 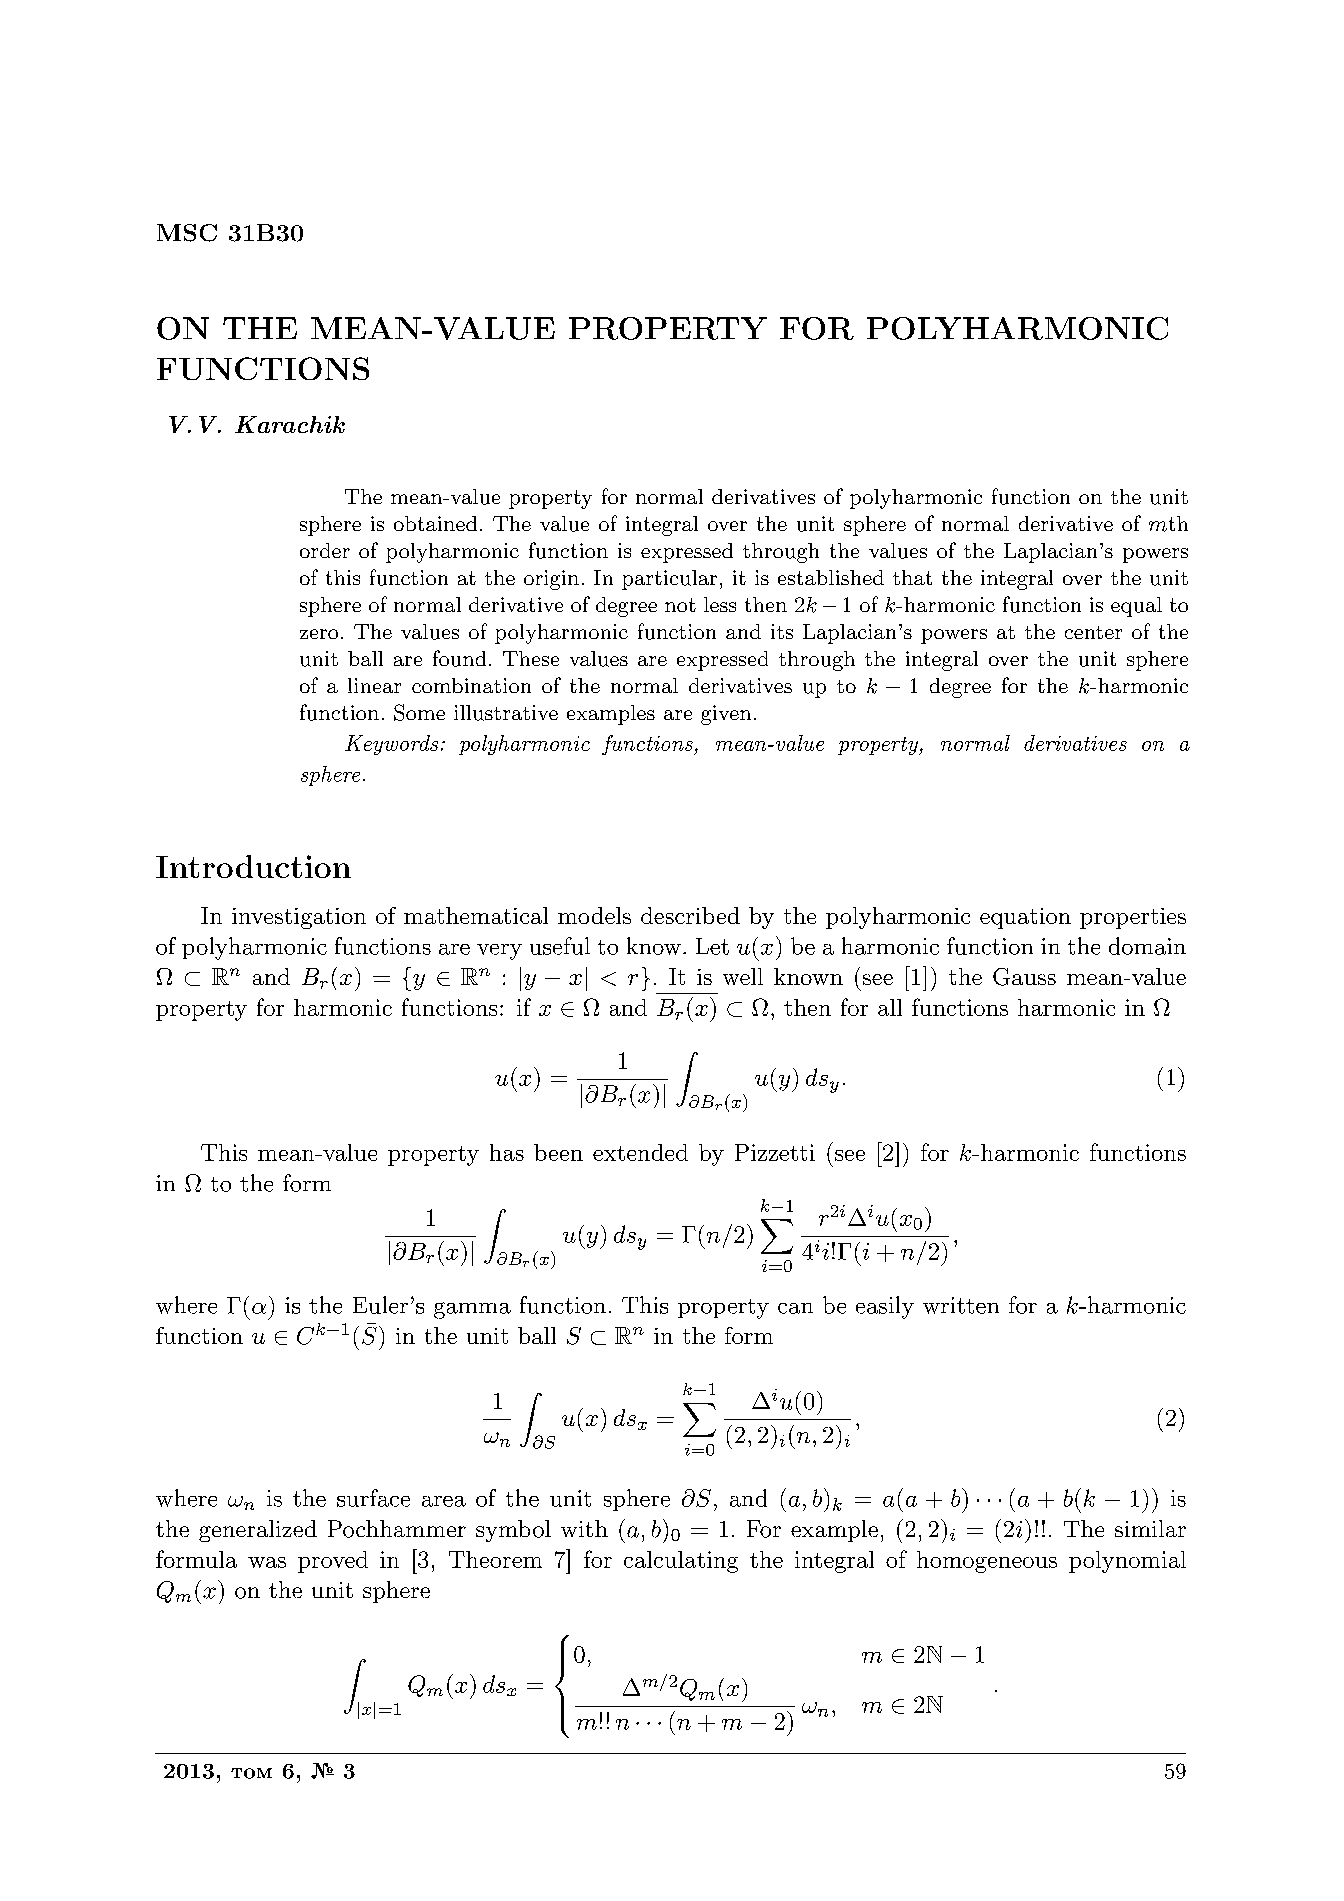 I want to click on center, so click(x=1093, y=632).
